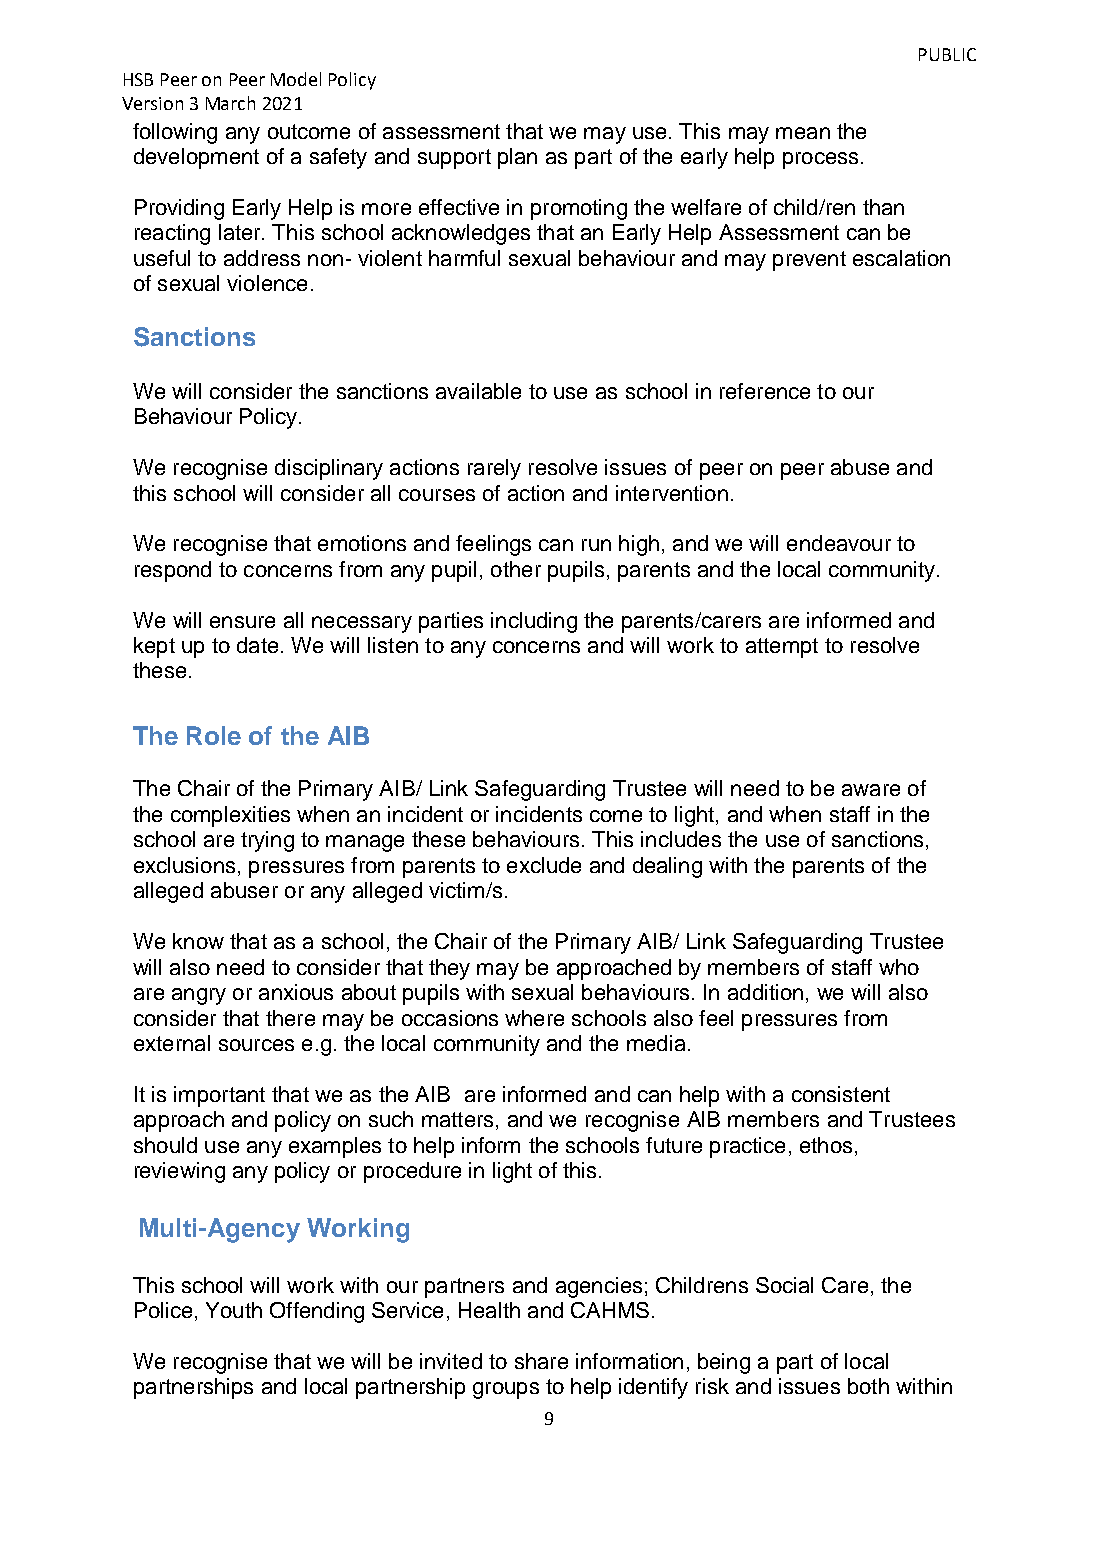  I want to click on respond, so click(173, 571).
